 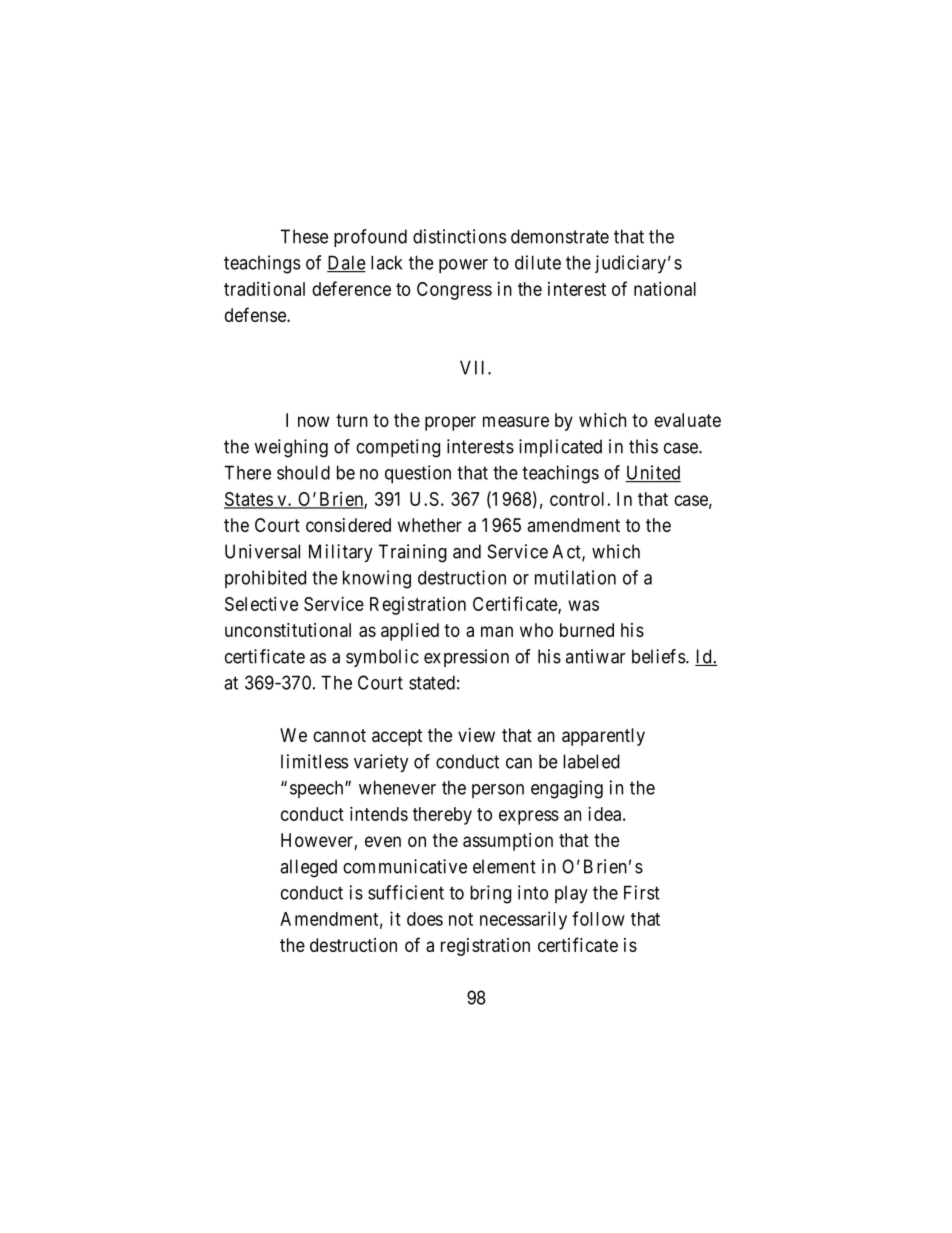 I want to click on alleged, so click(x=308, y=868).
